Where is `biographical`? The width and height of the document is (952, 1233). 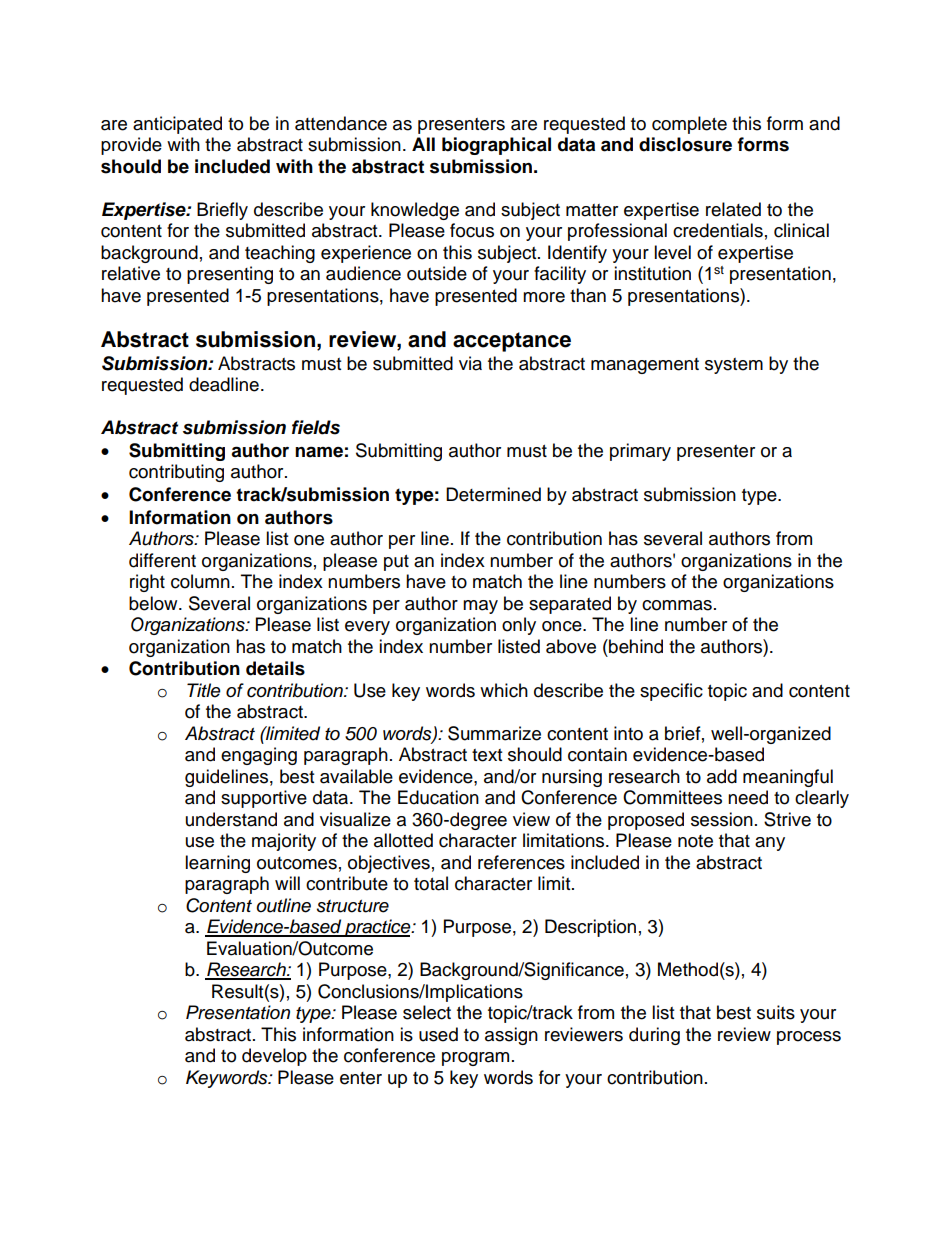
biographical is located at coordinates (496, 146).
